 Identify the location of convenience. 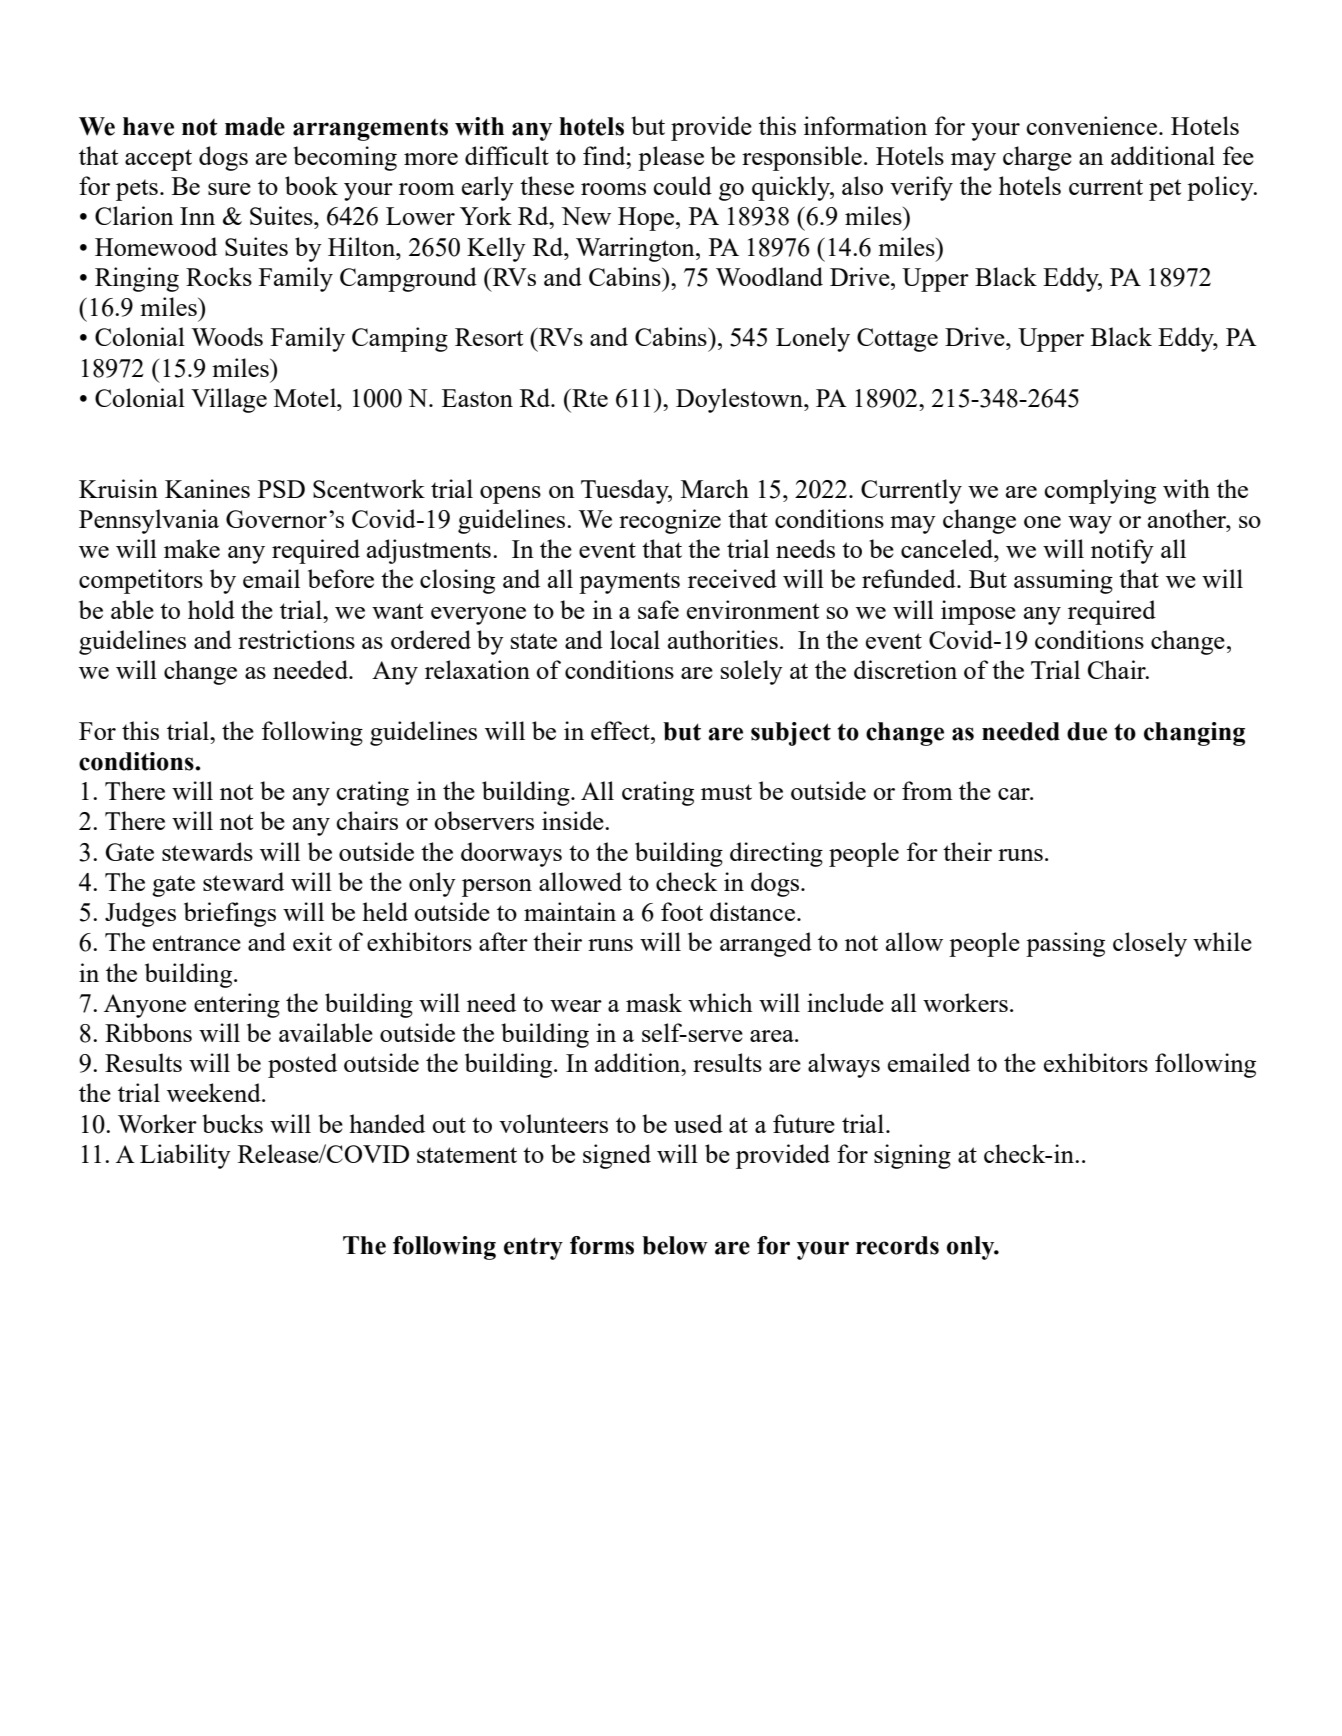
(1093, 125).
